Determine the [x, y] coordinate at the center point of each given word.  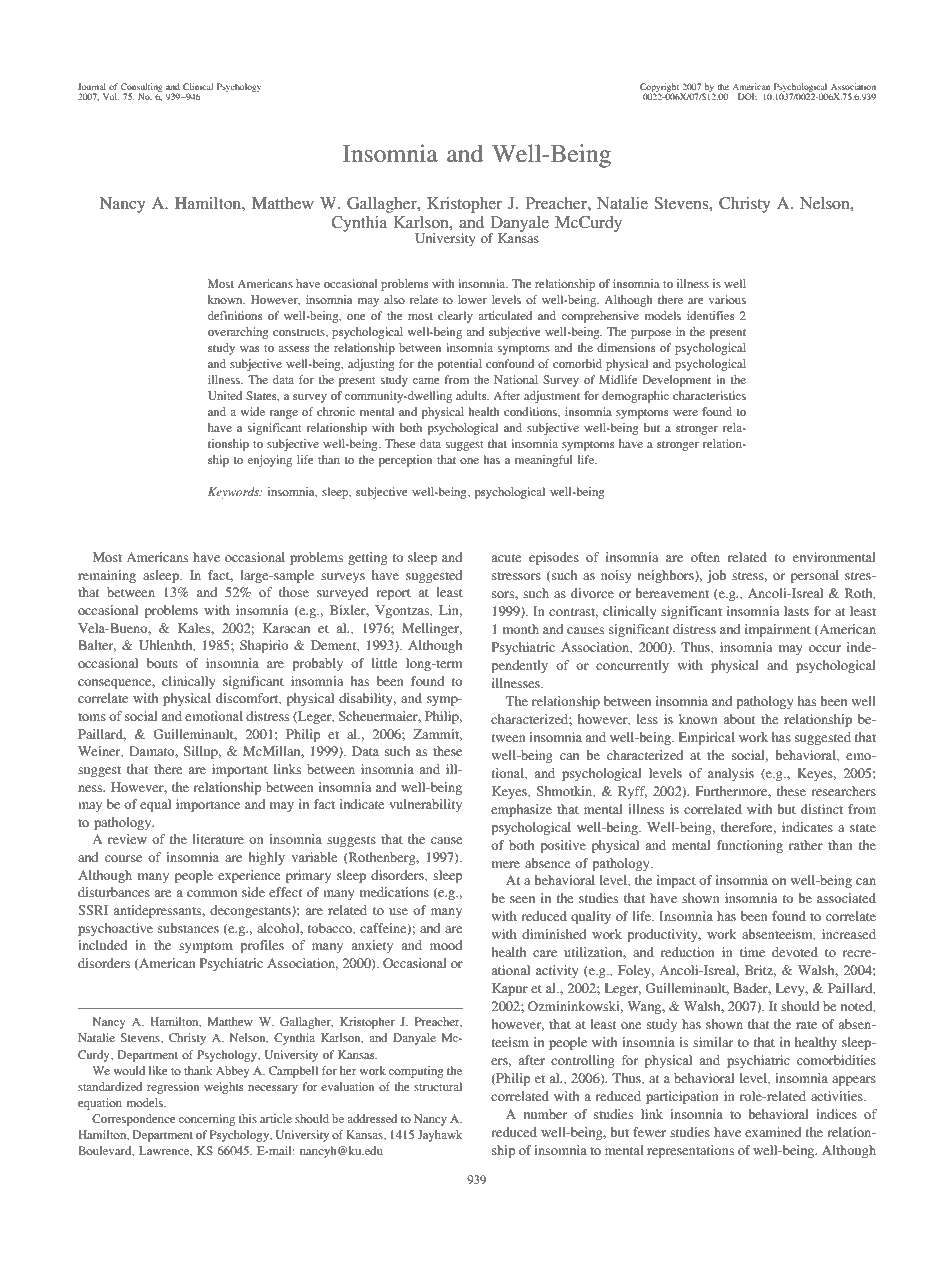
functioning [750, 846]
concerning [207, 1120]
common [212, 893]
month [521, 629]
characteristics [709, 395]
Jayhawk [440, 1136]
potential [459, 365]
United [225, 395]
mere [506, 864]
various [727, 299]
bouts [162, 663]
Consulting [142, 89]
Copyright [660, 89]
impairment [778, 630]
